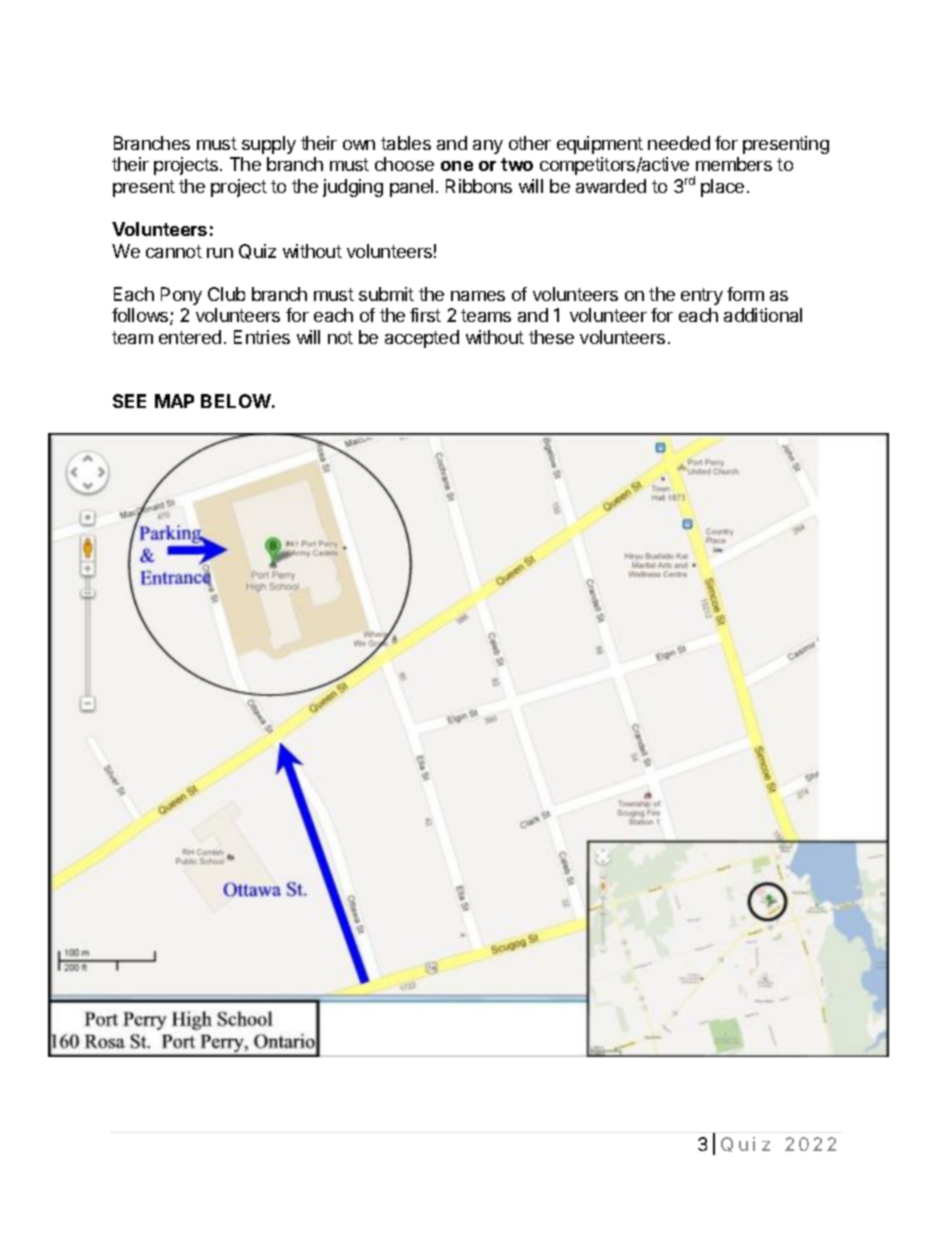 The image size is (952, 1233). Describe the element at coordinates (353, 188) in the page. I see `judging` at that location.
